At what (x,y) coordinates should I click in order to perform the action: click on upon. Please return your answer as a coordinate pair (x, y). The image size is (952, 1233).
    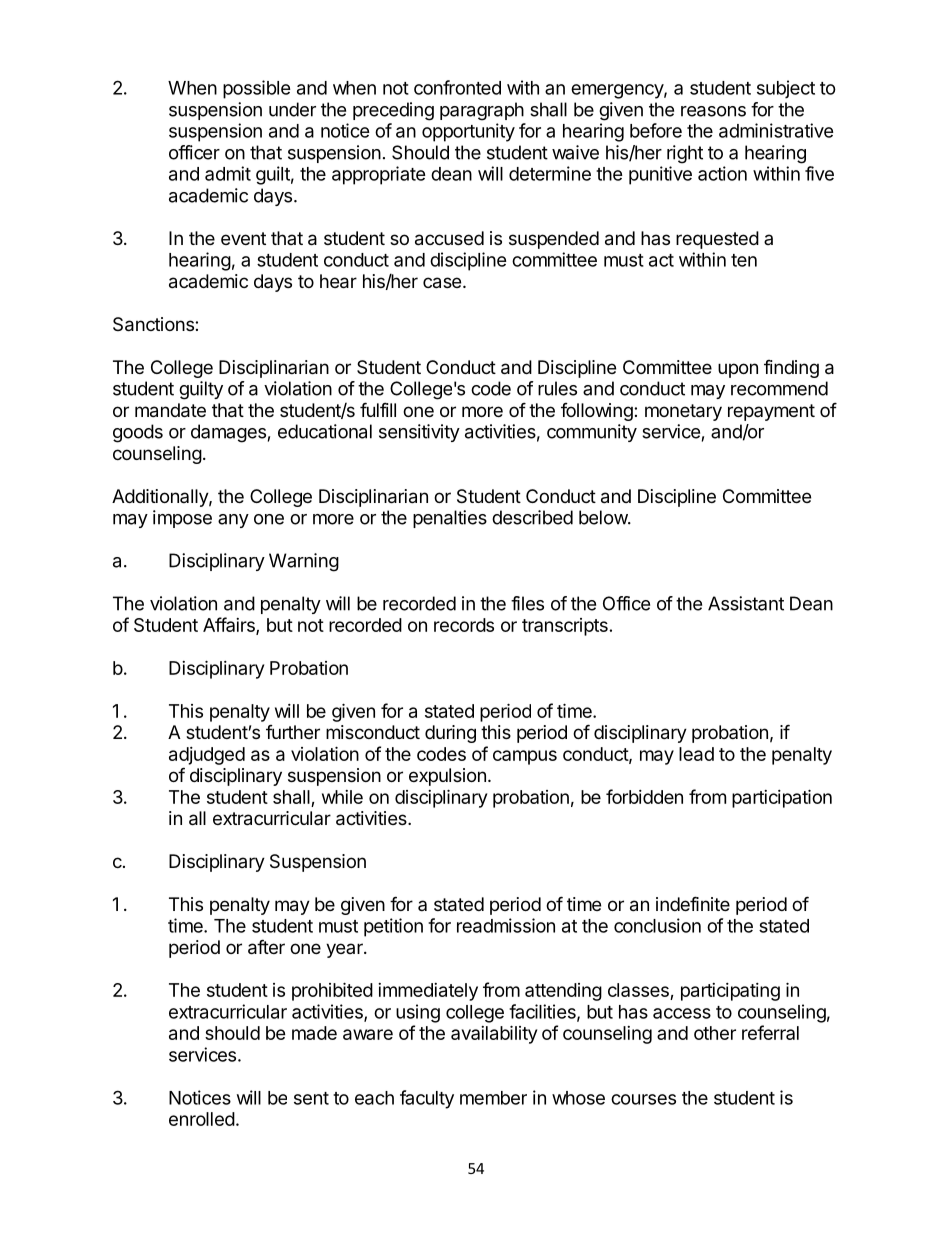
    Looking at the image, I should click on (738, 370).
